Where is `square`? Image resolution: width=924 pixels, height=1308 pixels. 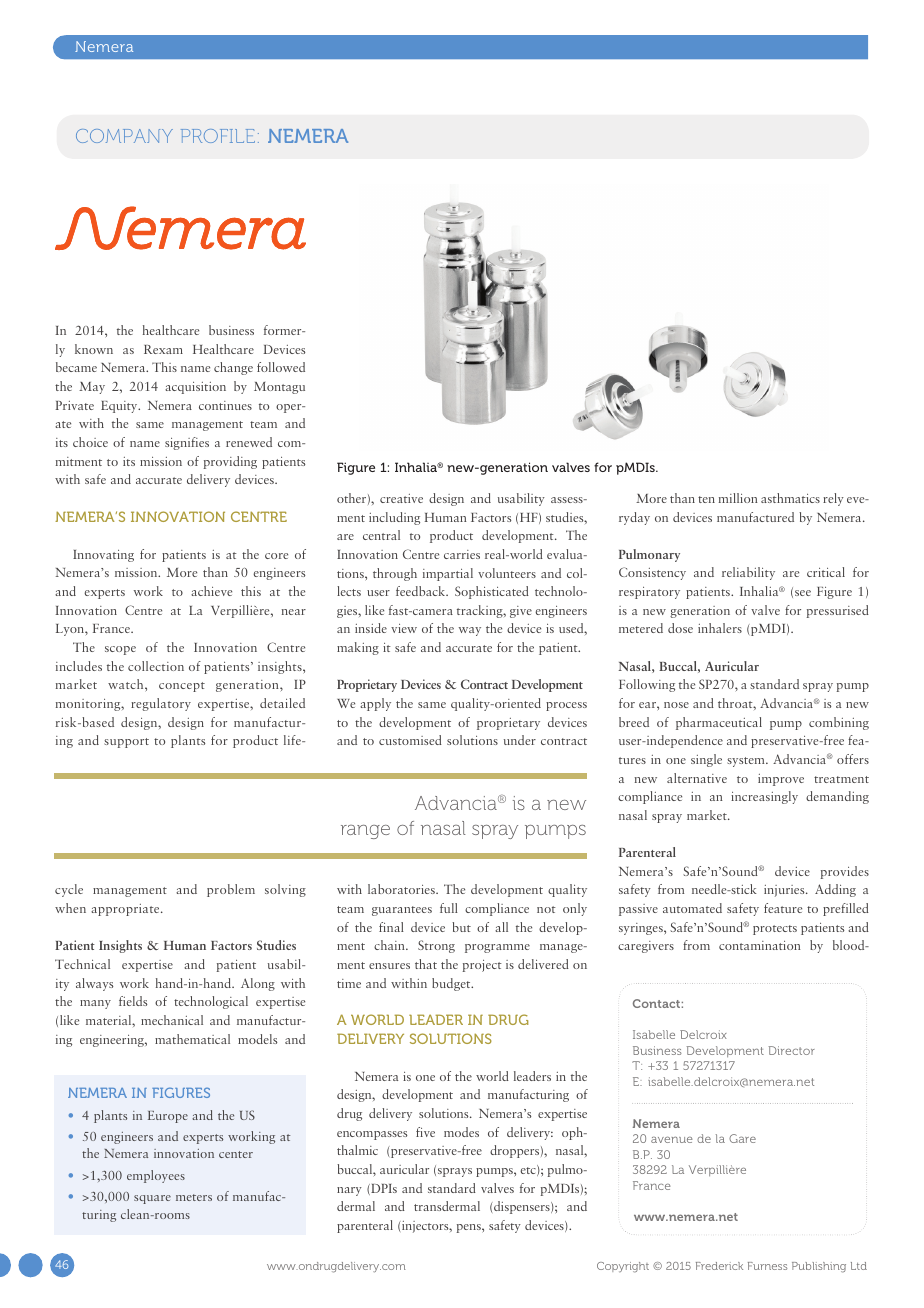
square is located at coordinates (152, 1199).
